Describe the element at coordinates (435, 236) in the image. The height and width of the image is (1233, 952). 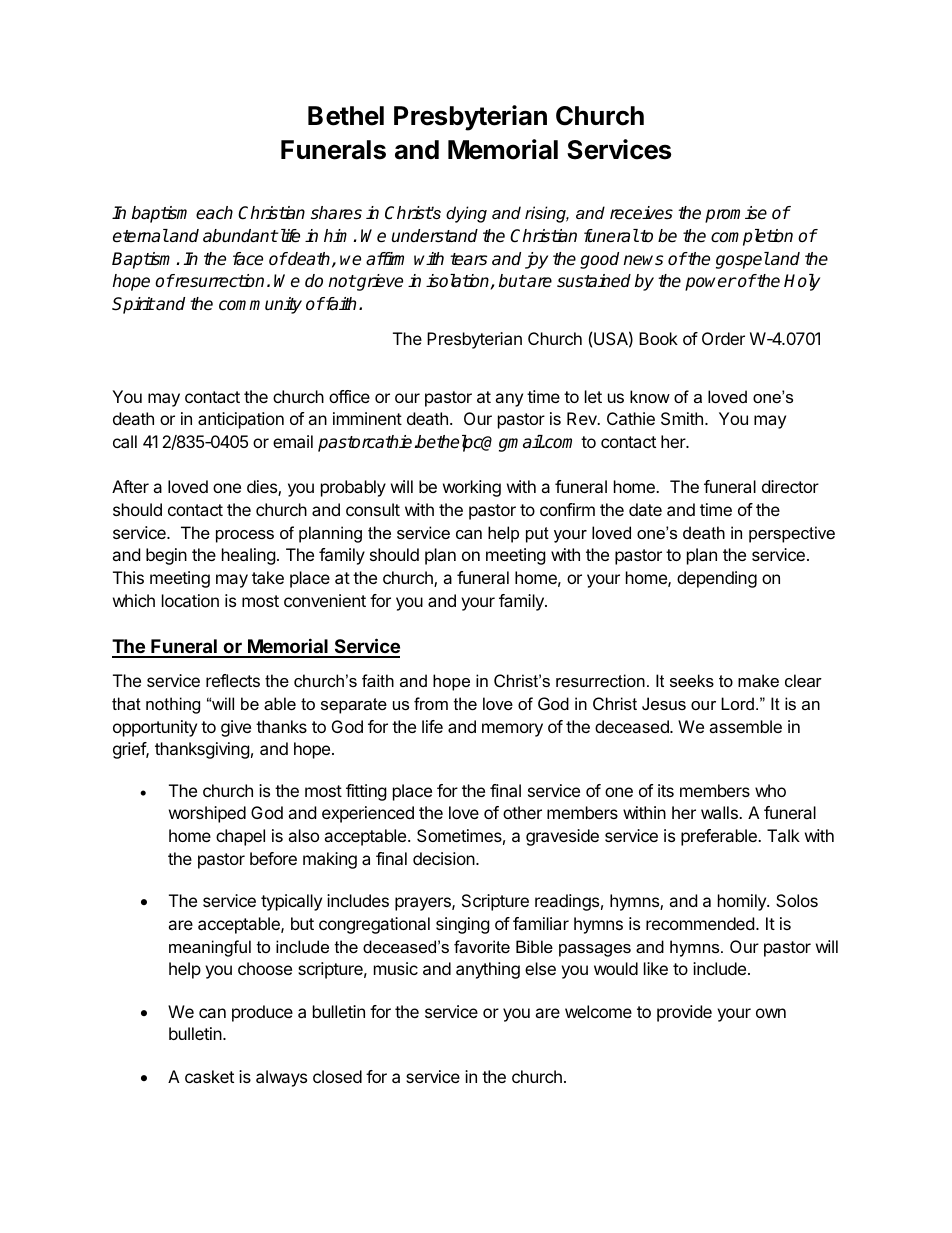
I see `understand` at that location.
